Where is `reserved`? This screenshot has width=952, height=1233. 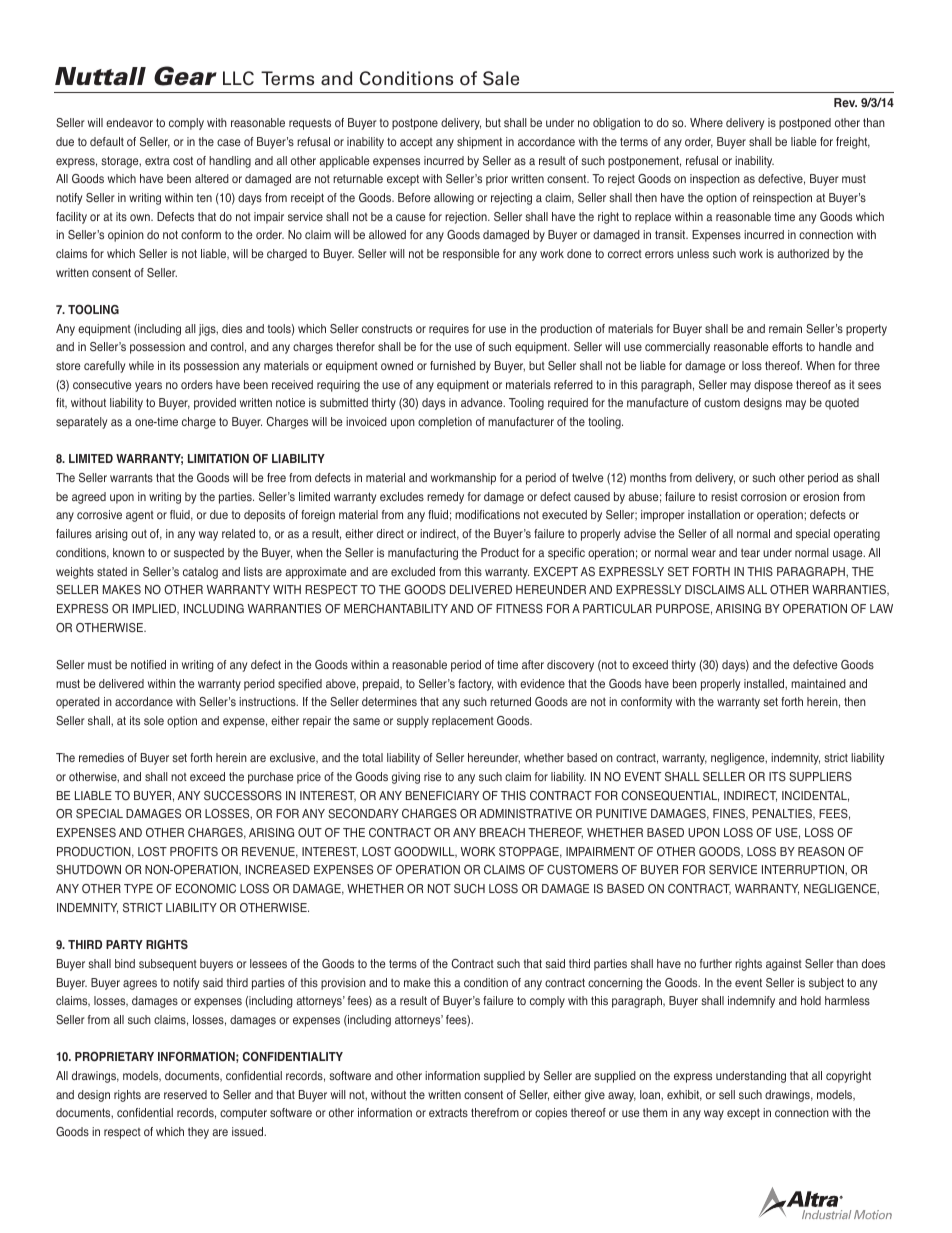 reserved is located at coordinates (185, 1094).
